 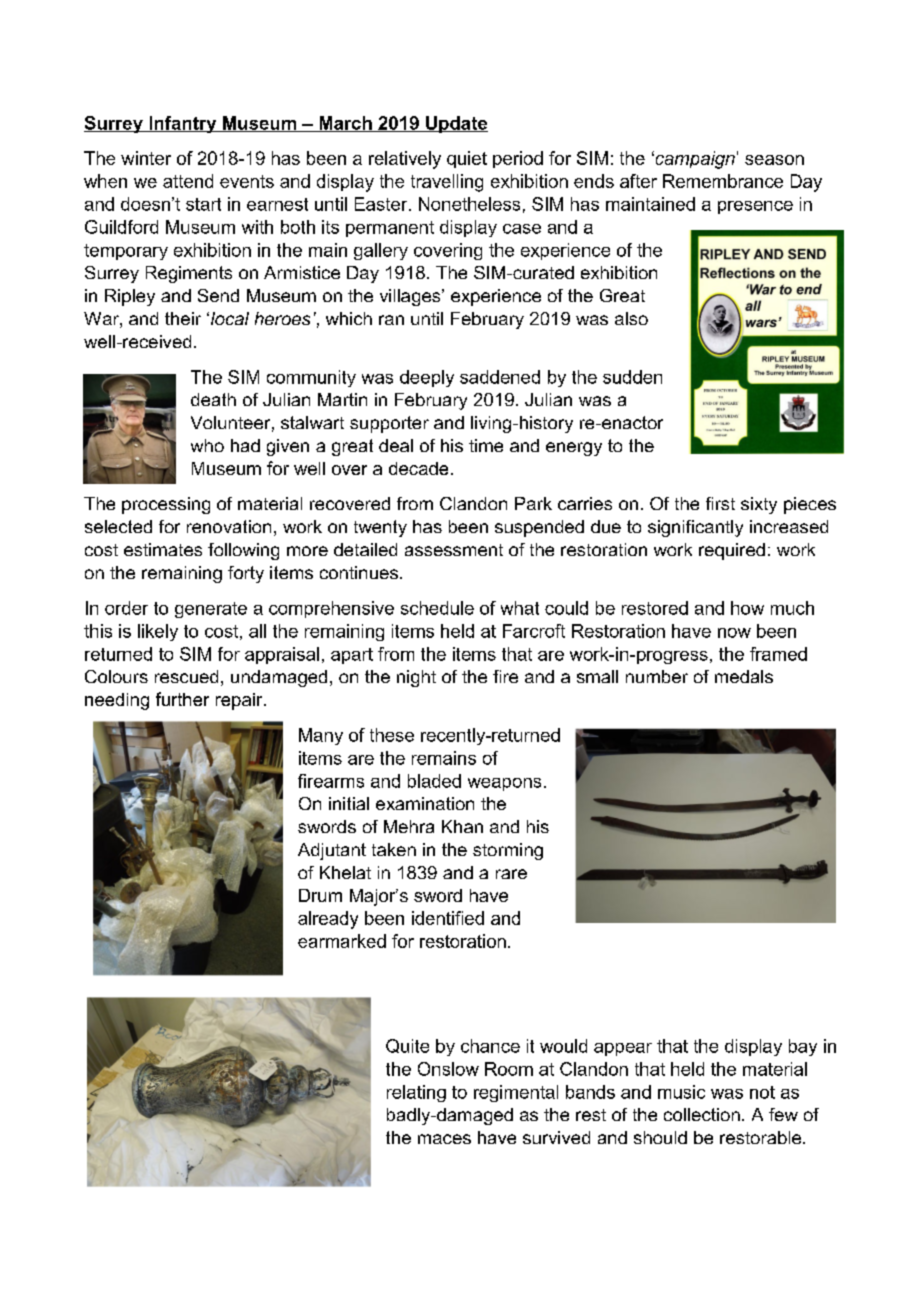 I want to click on maces, so click(x=444, y=1139).
